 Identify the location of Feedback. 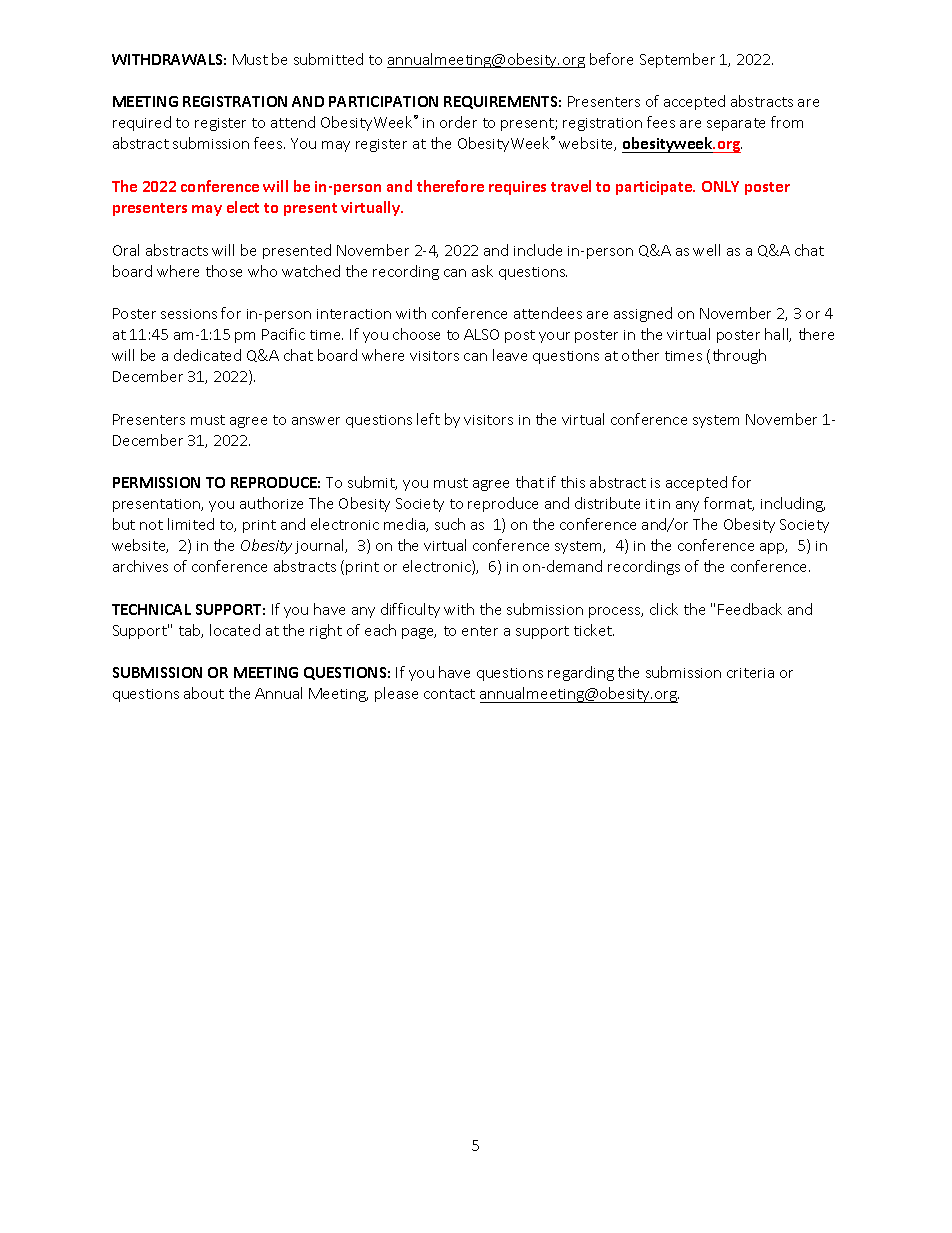
(750, 609).
